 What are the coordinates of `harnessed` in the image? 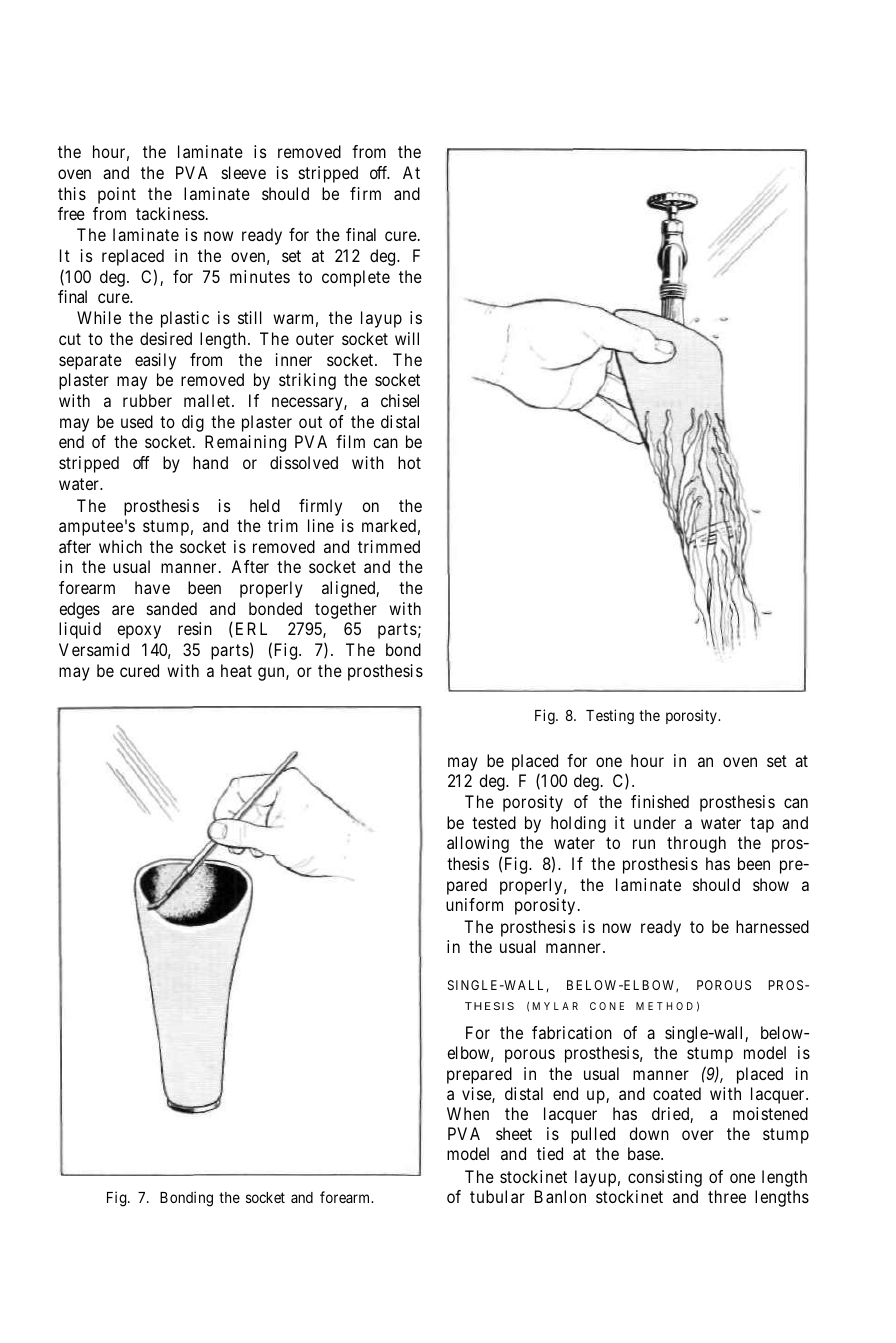 It's located at (772, 926).
